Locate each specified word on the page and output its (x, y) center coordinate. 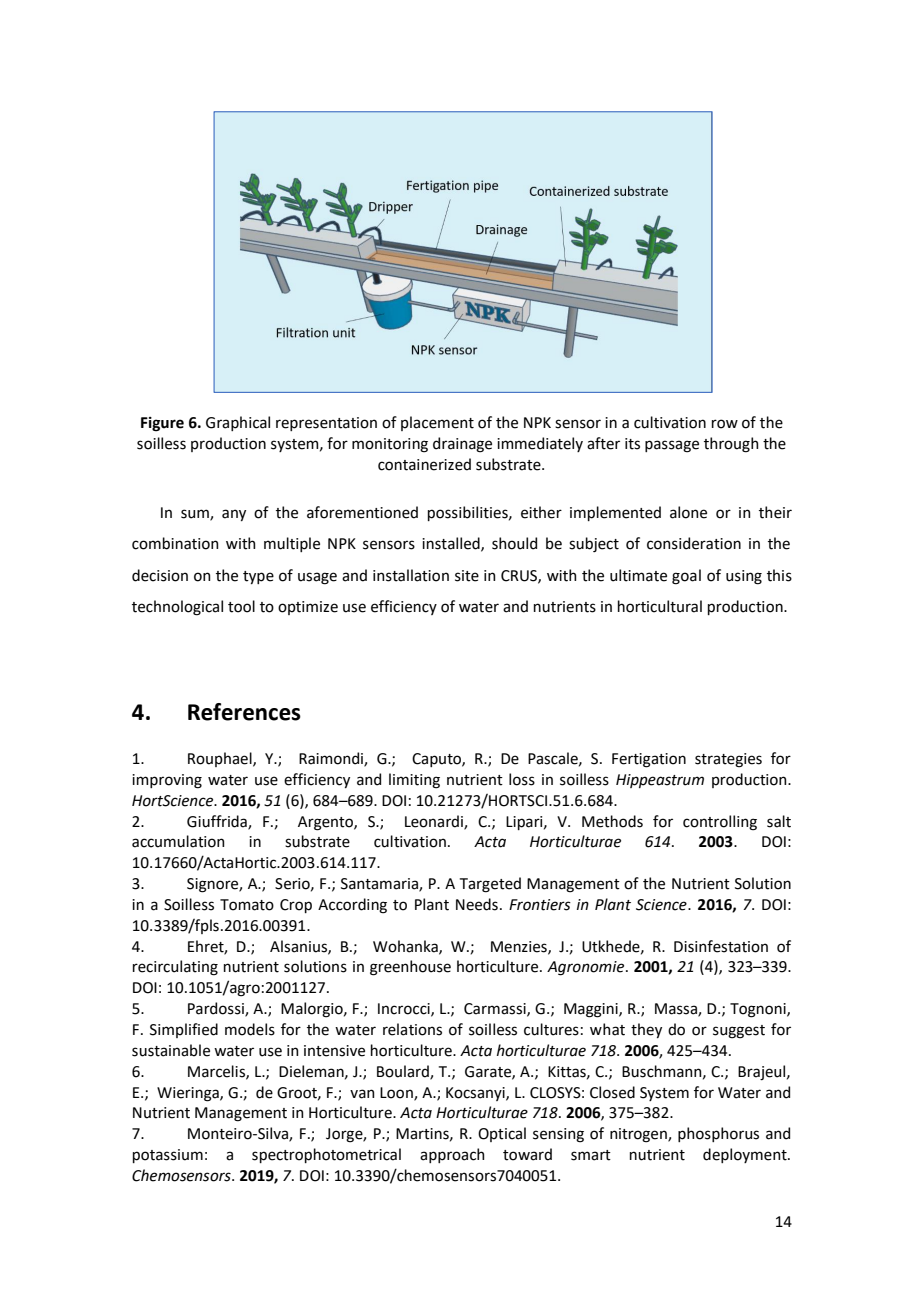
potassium (168, 1156)
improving (167, 781)
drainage (462, 445)
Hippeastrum (660, 781)
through (731, 445)
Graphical (238, 423)
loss (522, 779)
